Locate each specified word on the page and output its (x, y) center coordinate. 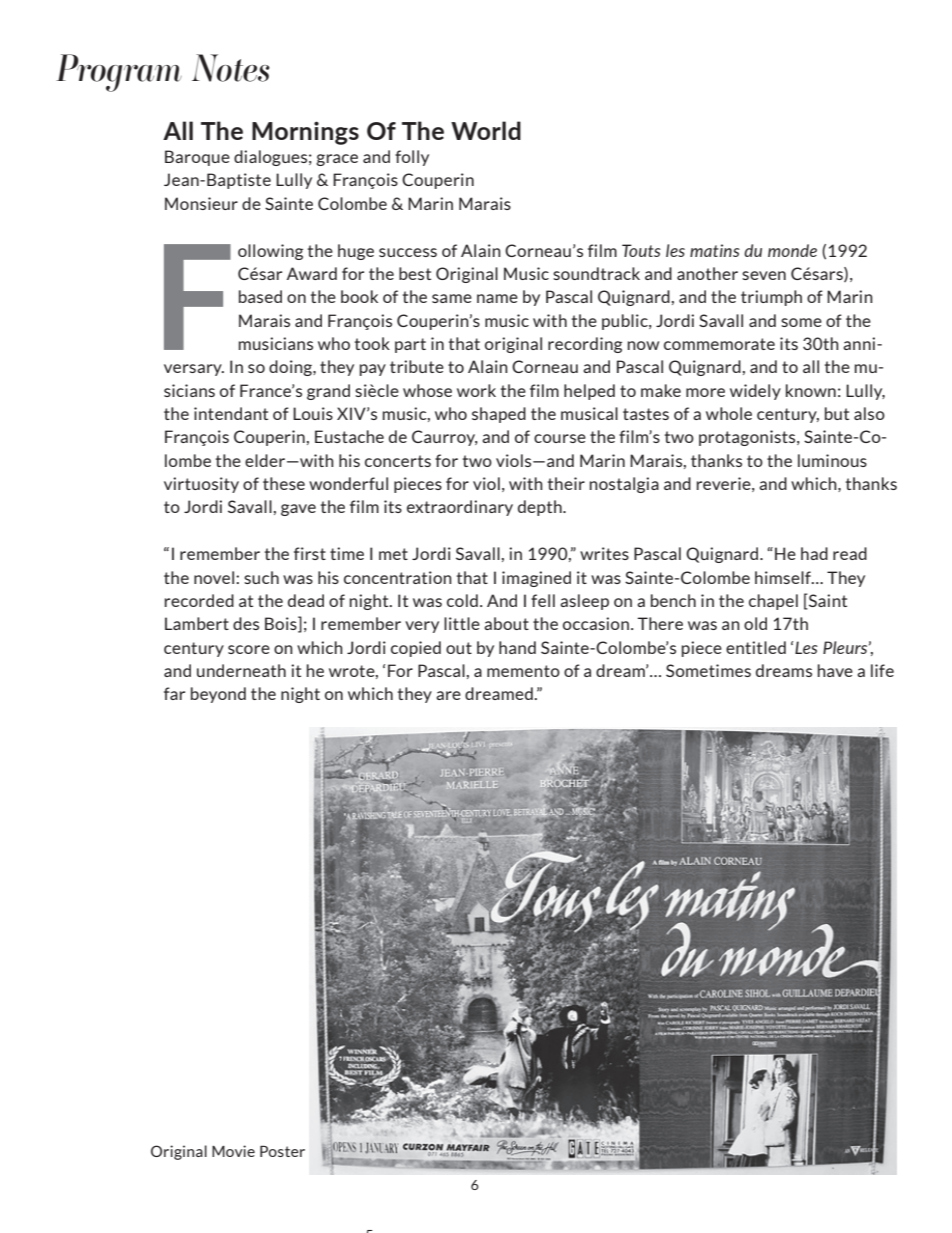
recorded (199, 600)
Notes (231, 68)
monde (792, 250)
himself (784, 577)
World (486, 130)
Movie (233, 1151)
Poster (282, 1151)
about (506, 623)
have (835, 670)
